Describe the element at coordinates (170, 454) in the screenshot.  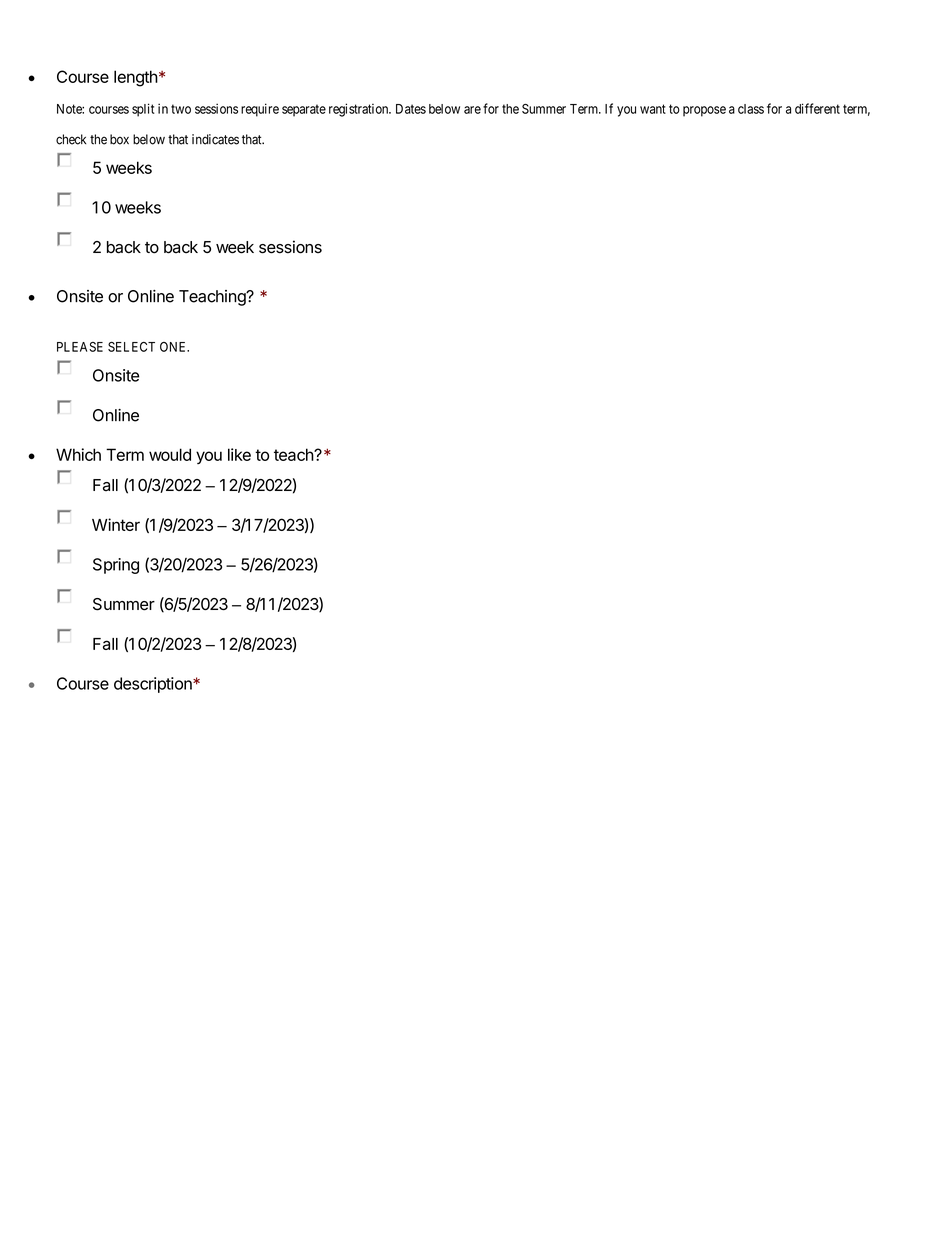
I see `would` at that location.
